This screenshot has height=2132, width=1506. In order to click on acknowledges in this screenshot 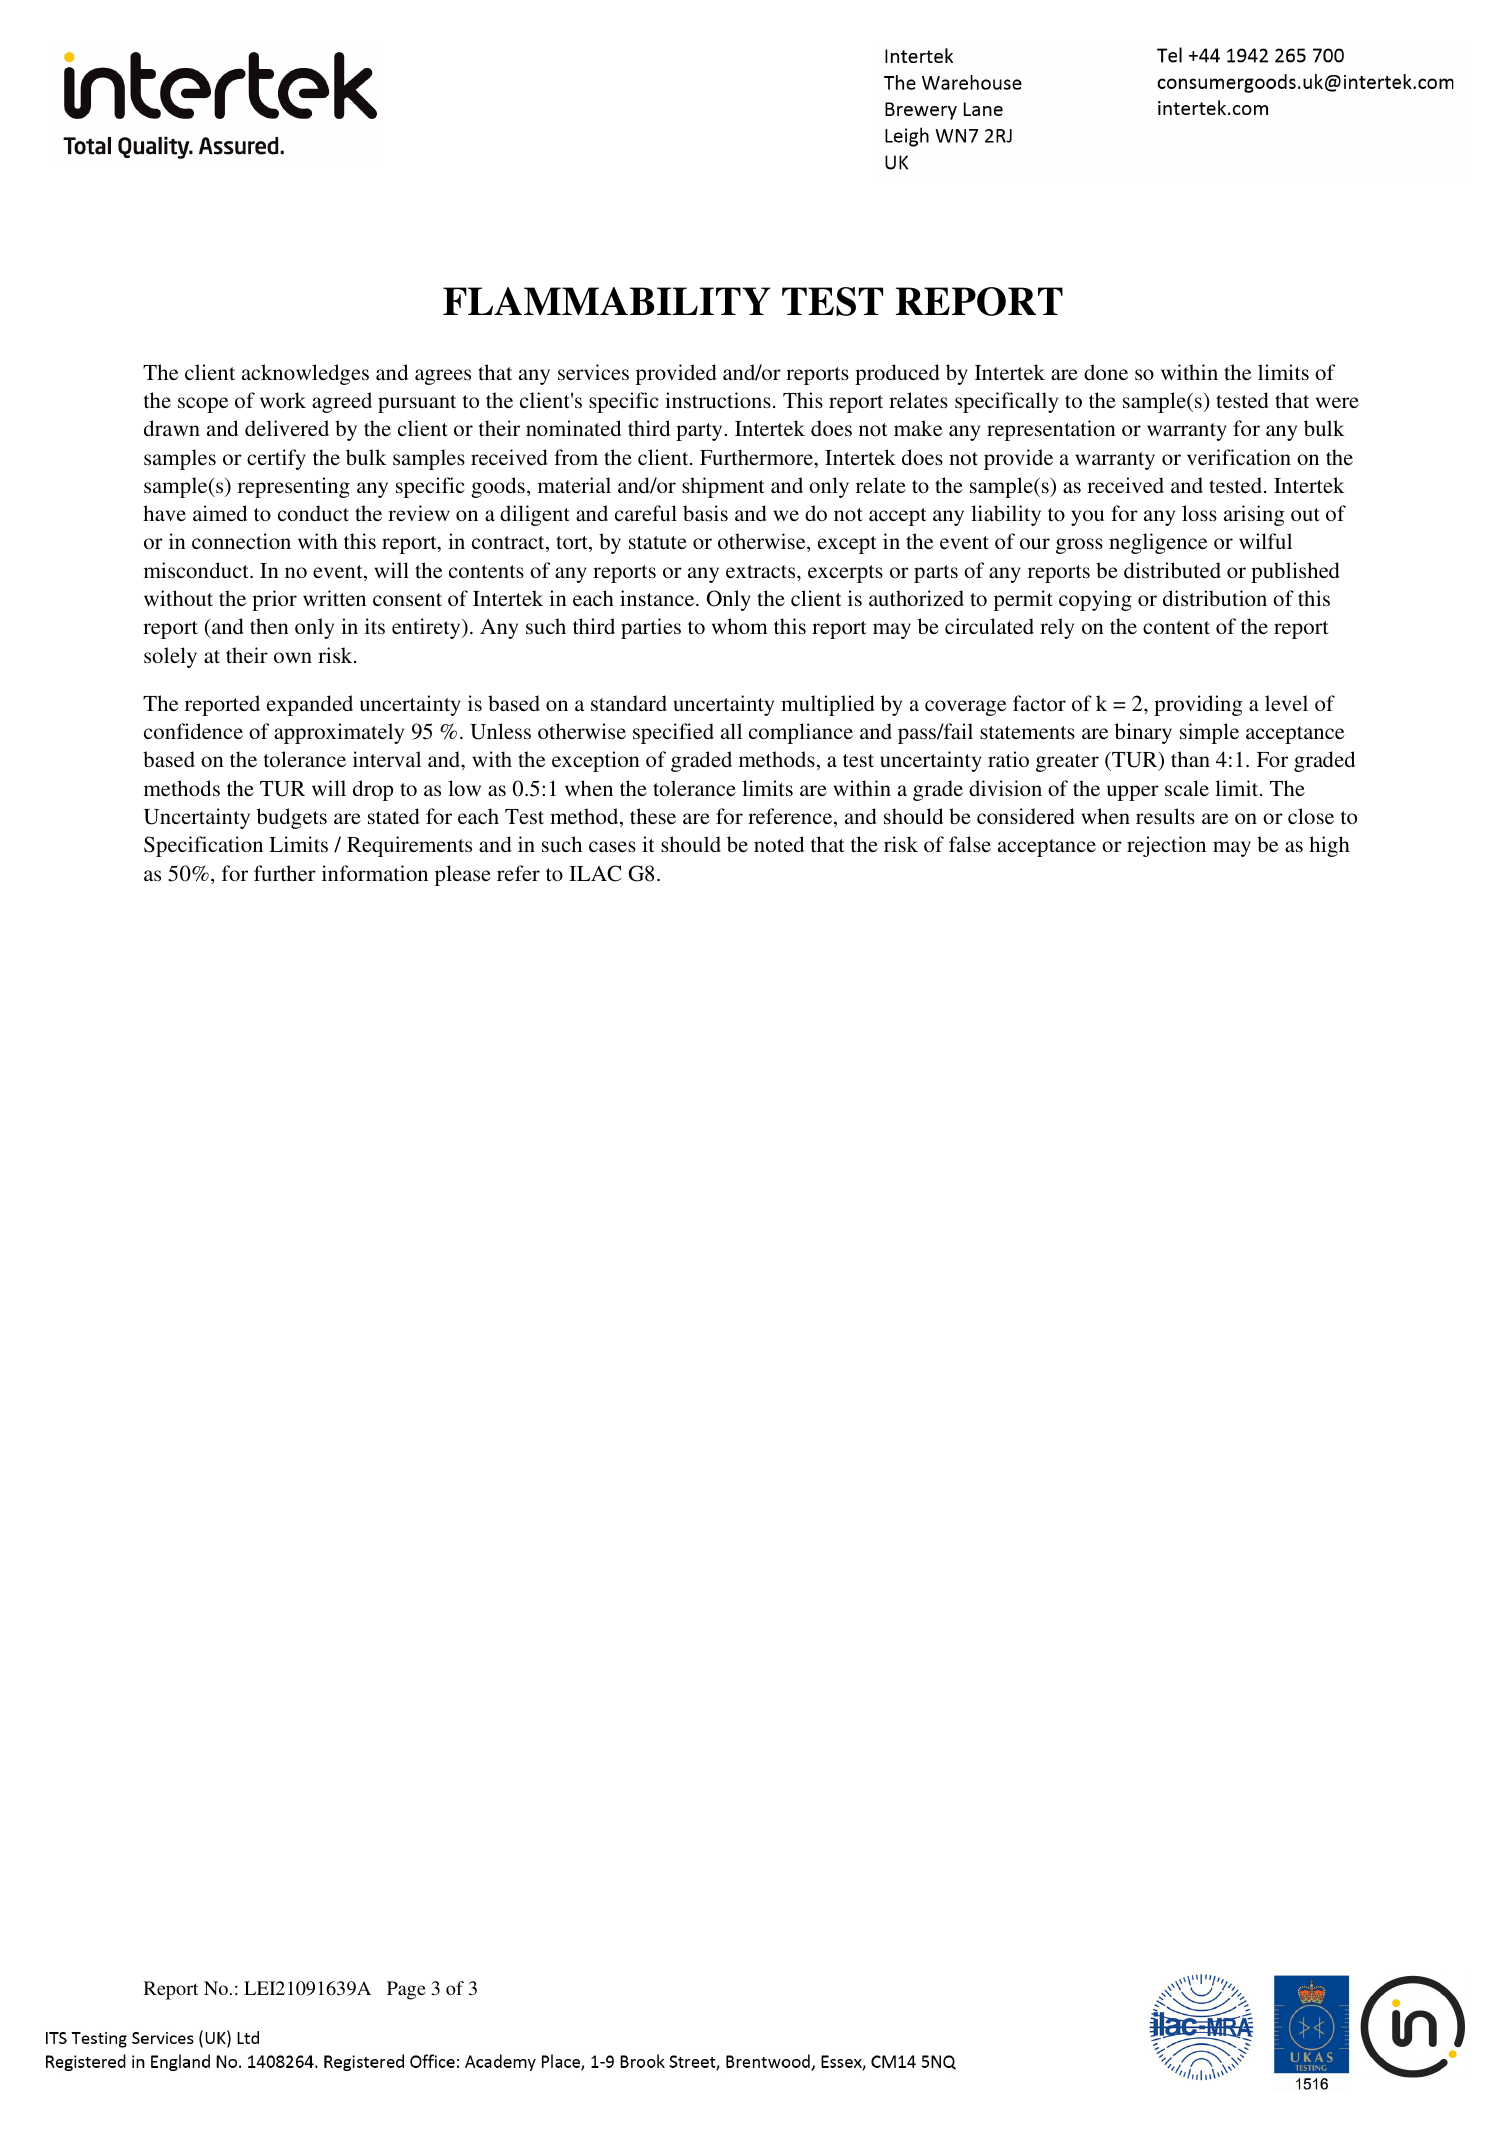, I will do `click(305, 374)`.
